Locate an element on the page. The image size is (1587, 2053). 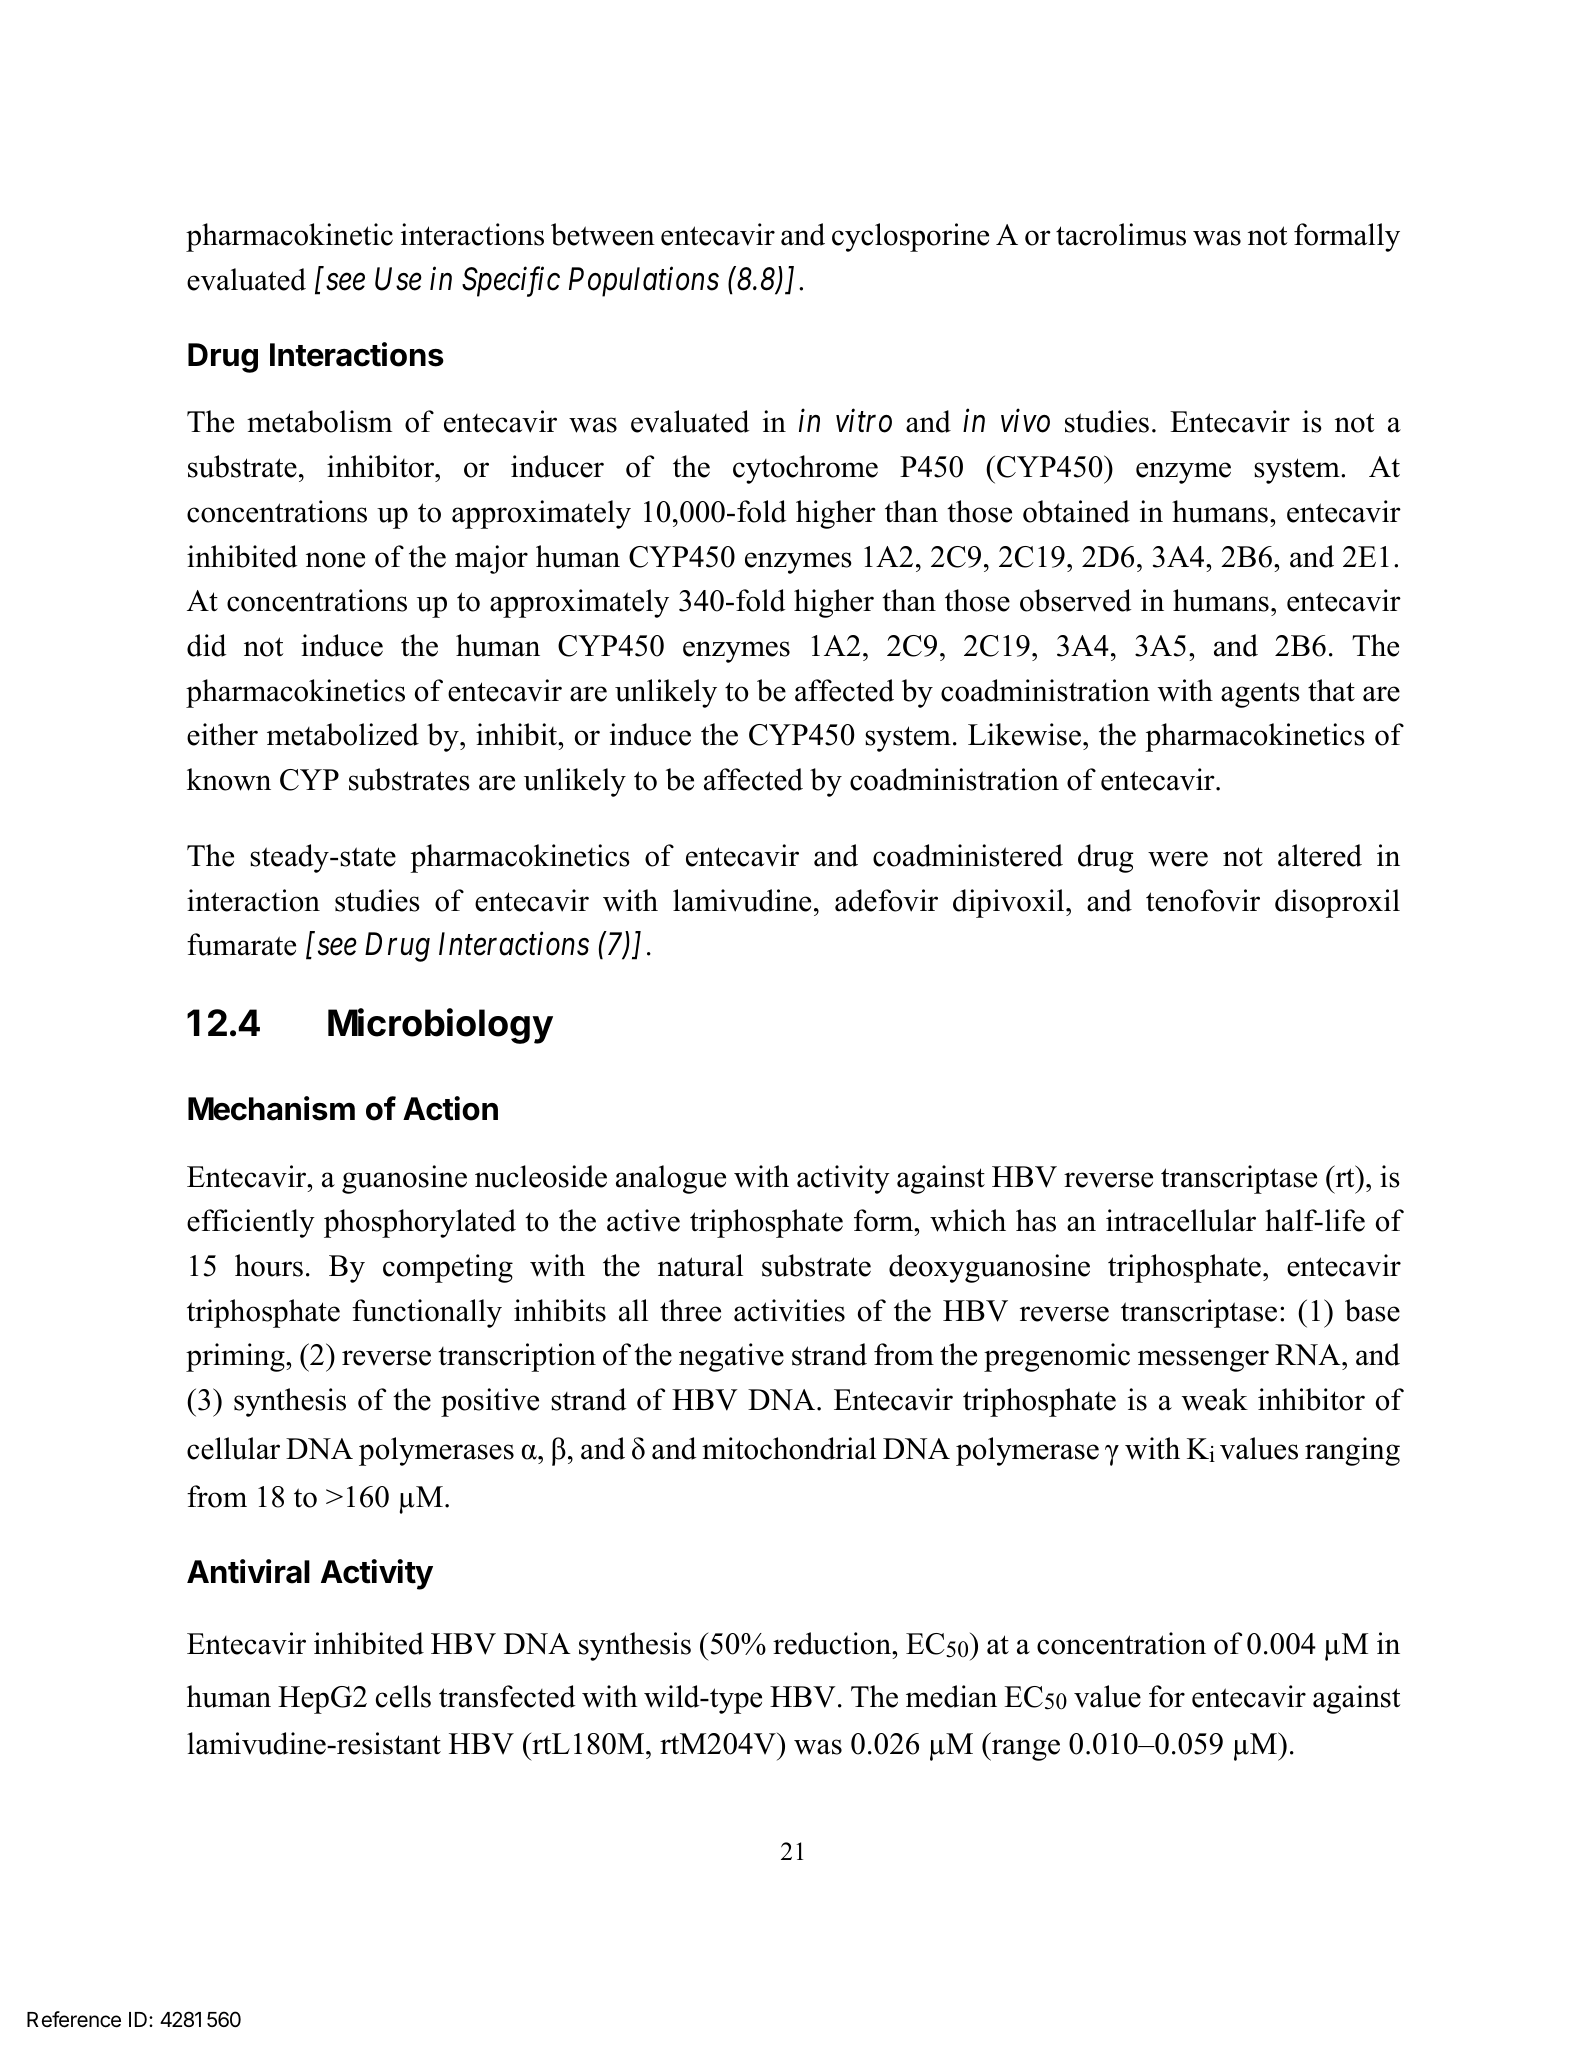
mitochondrial is located at coordinates (789, 1448).
